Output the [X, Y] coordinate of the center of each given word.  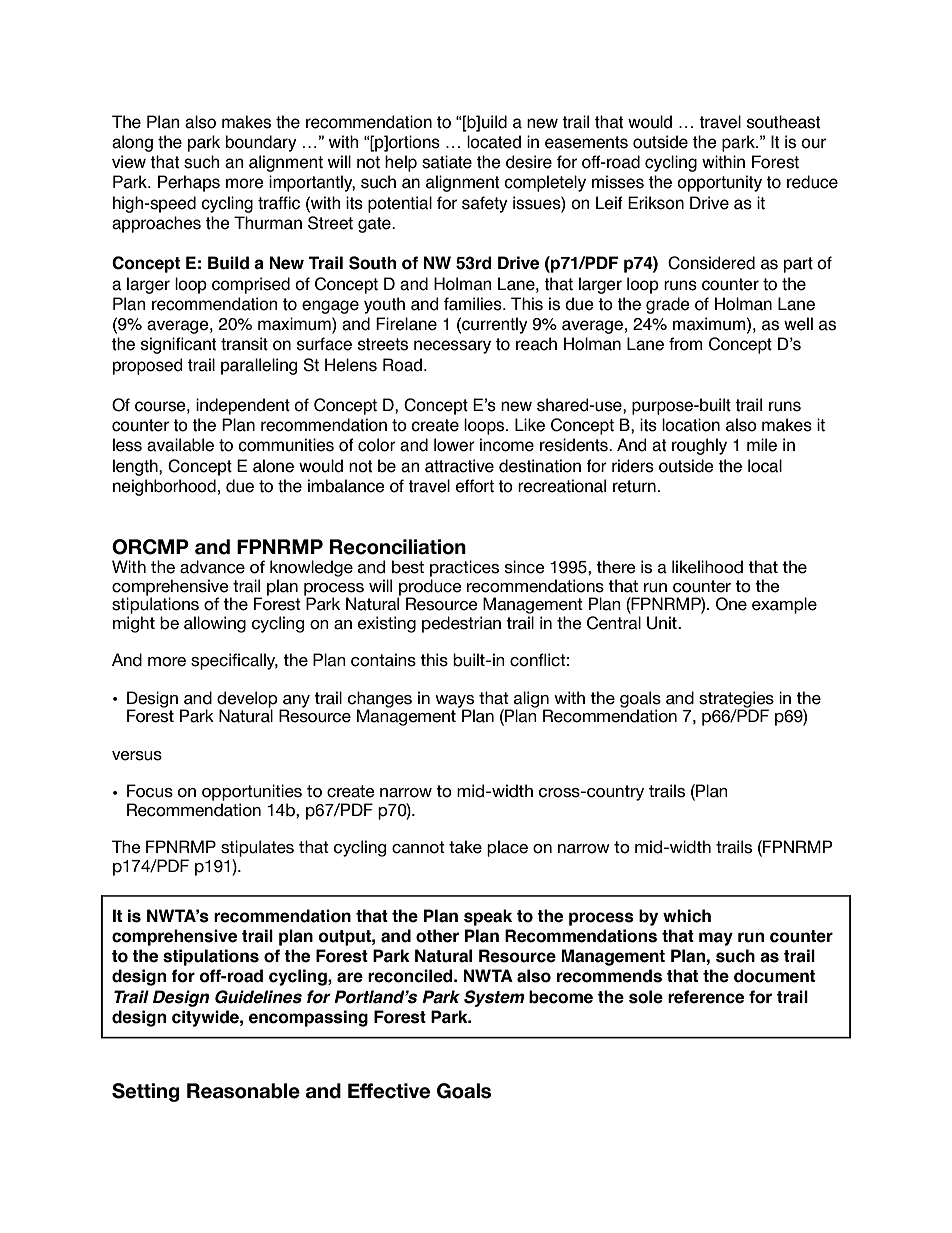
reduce [812, 182]
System [494, 998]
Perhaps [189, 183]
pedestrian [461, 624]
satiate [447, 162]
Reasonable [243, 1091]
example [784, 605]
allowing [215, 624]
